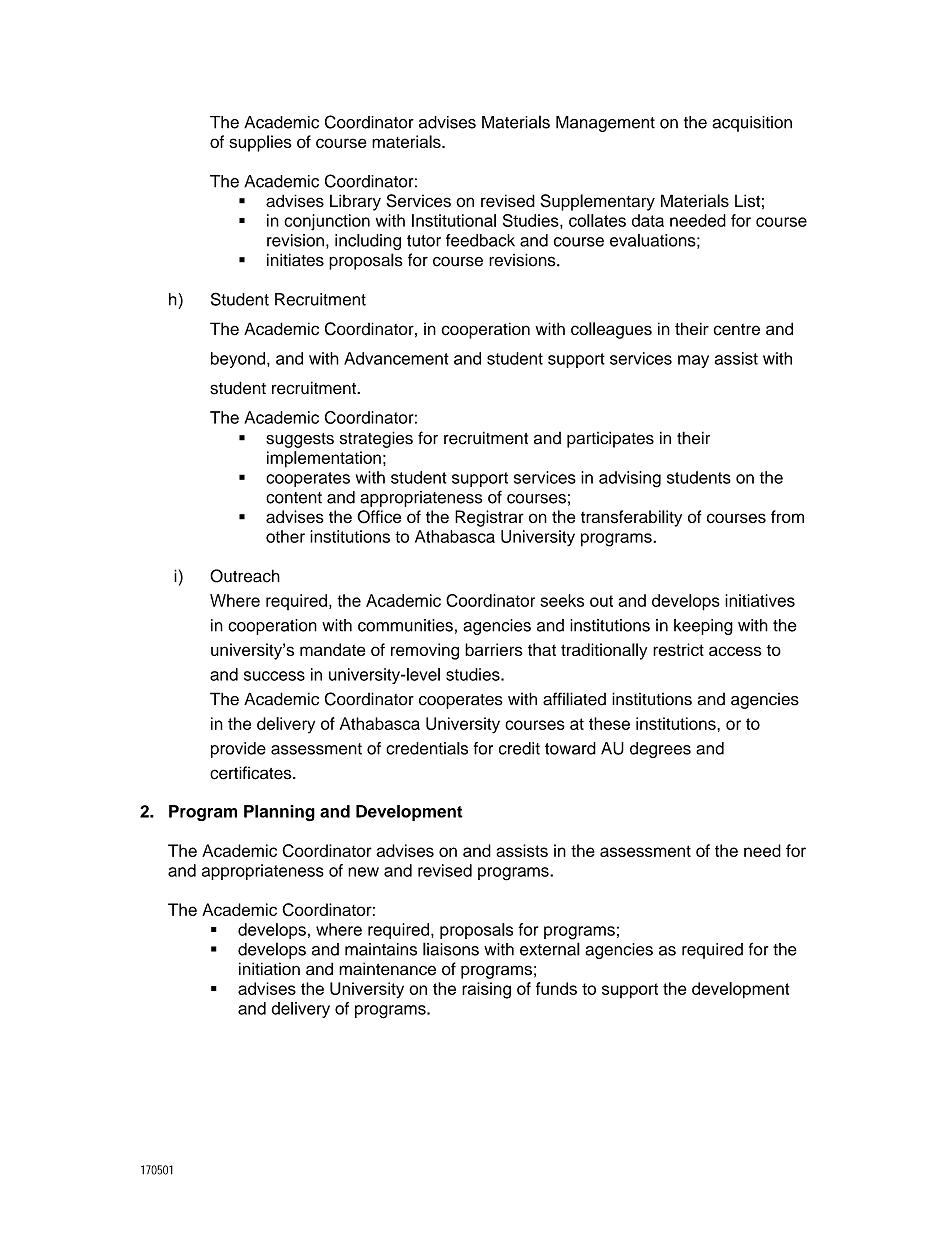  Describe the element at coordinates (269, 969) in the image. I see `initiation` at that location.
